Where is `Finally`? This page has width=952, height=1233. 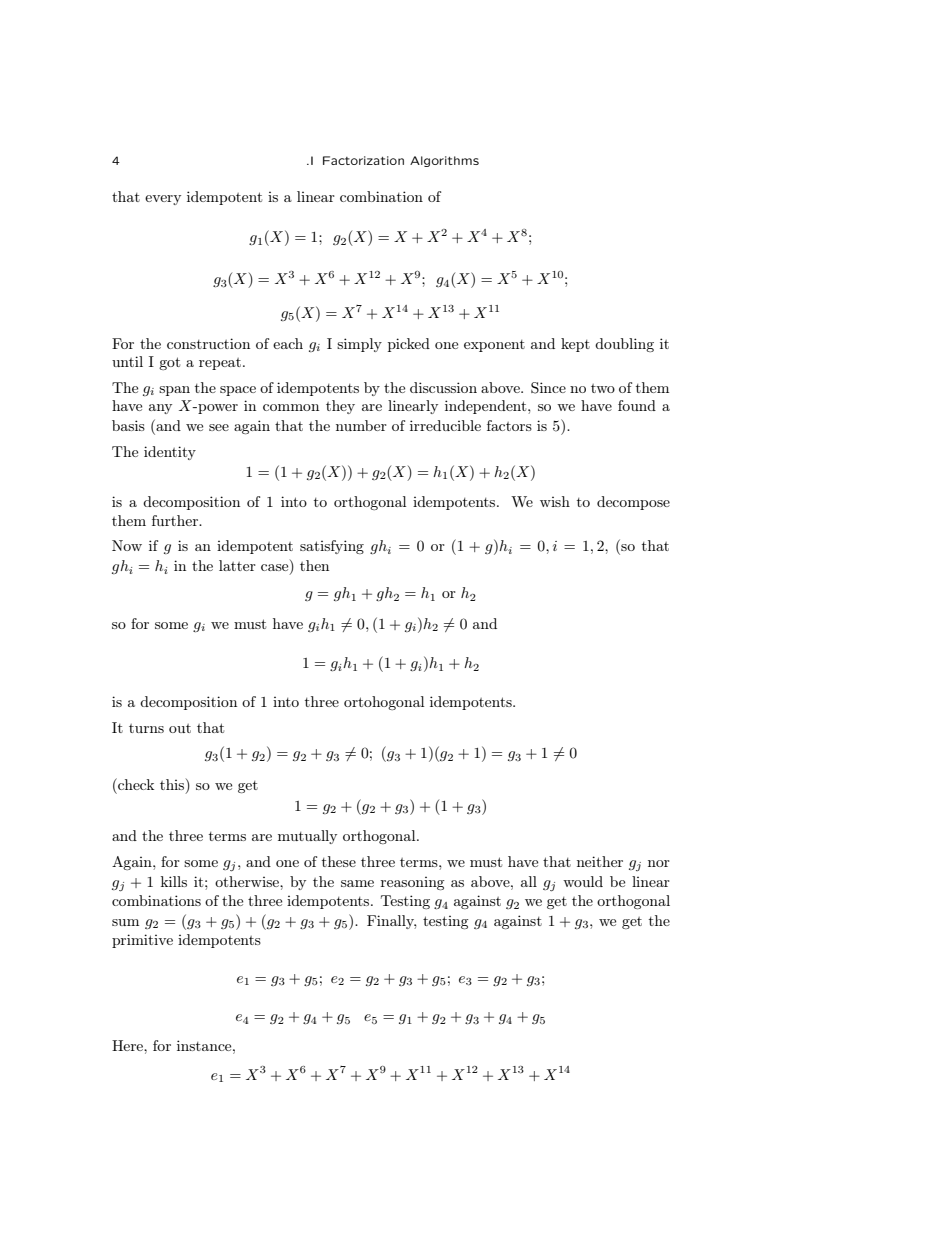 Finally is located at coordinates (392, 922).
